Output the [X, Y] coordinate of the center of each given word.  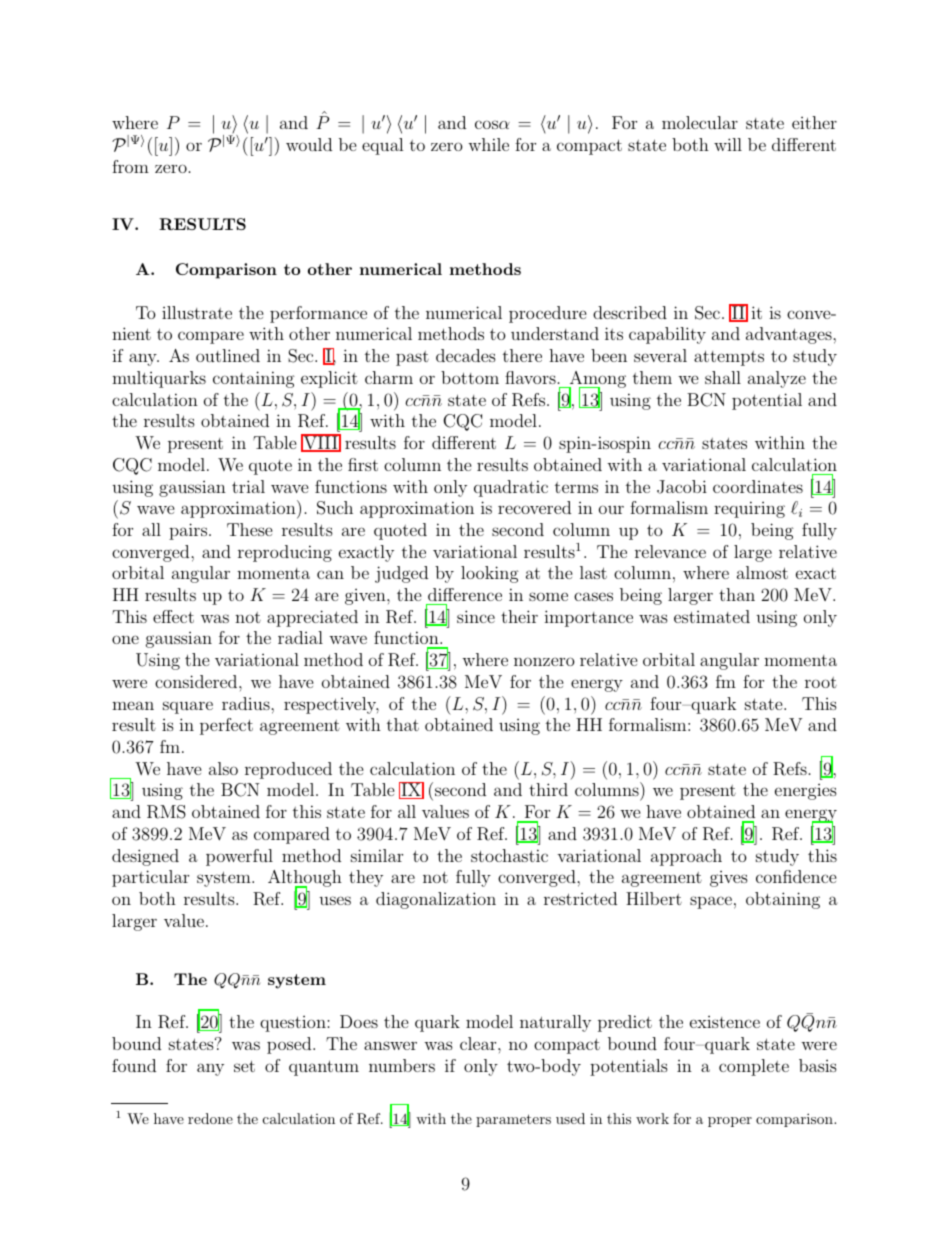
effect [173, 616]
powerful [239, 857]
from [130, 166]
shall [723, 377]
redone [210, 1118]
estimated [712, 616]
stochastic [509, 855]
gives [729, 879]
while [488, 144]
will [728, 144]
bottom [470, 377]
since [476, 616]
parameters [513, 1120]
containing [254, 379]
